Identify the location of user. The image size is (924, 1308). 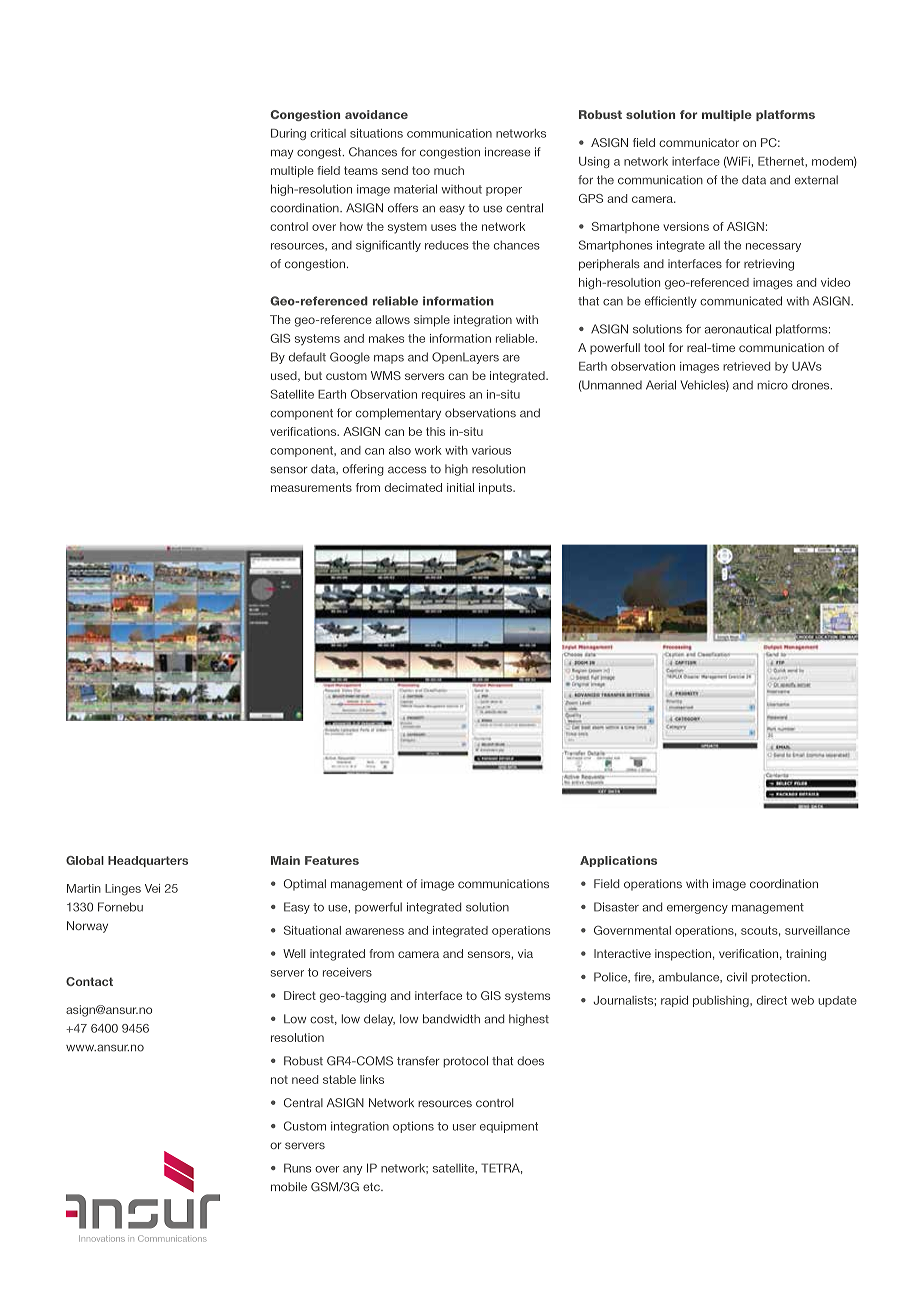
(464, 1127).
